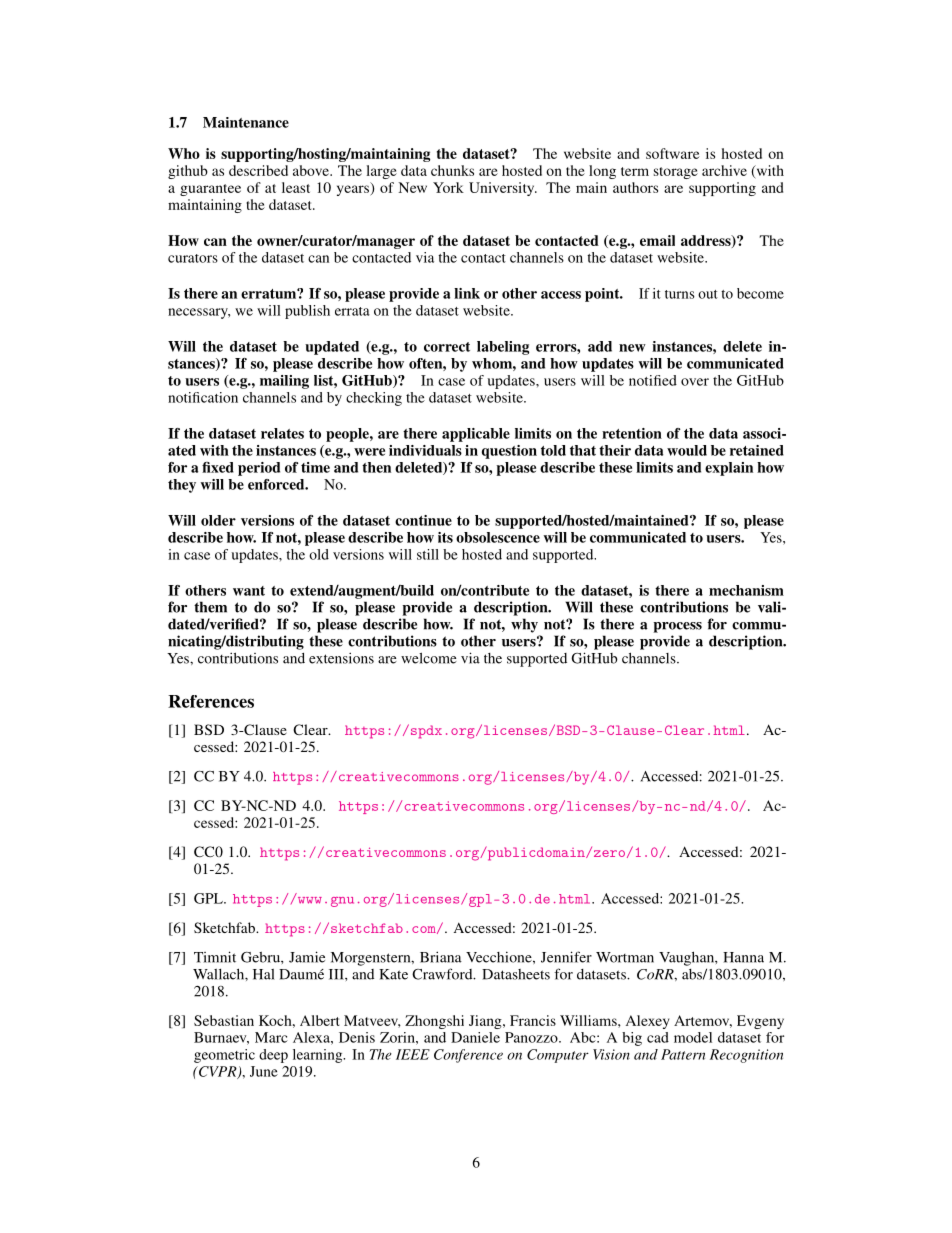  I want to click on process, so click(677, 627).
